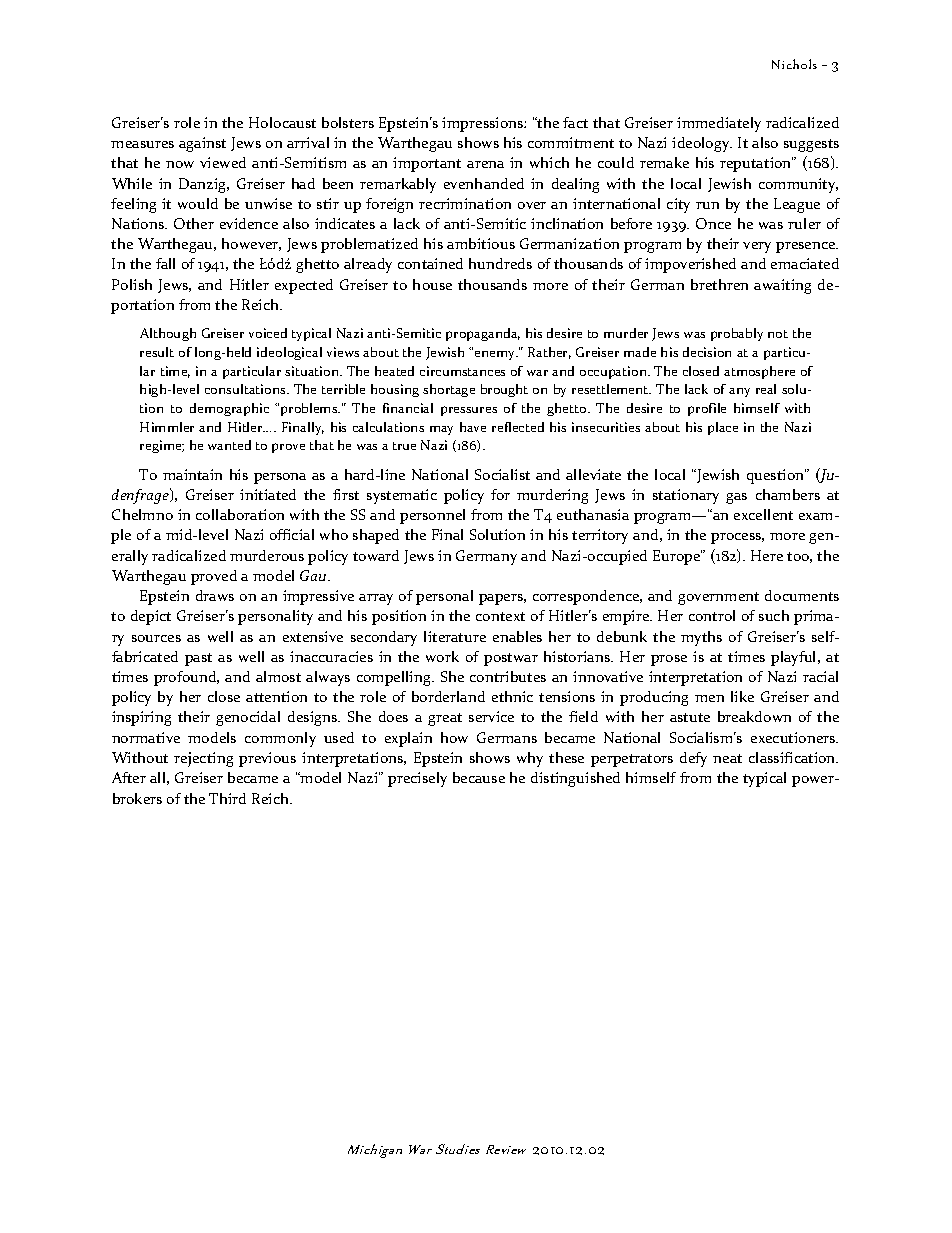  I want to click on fact, so click(575, 122).
